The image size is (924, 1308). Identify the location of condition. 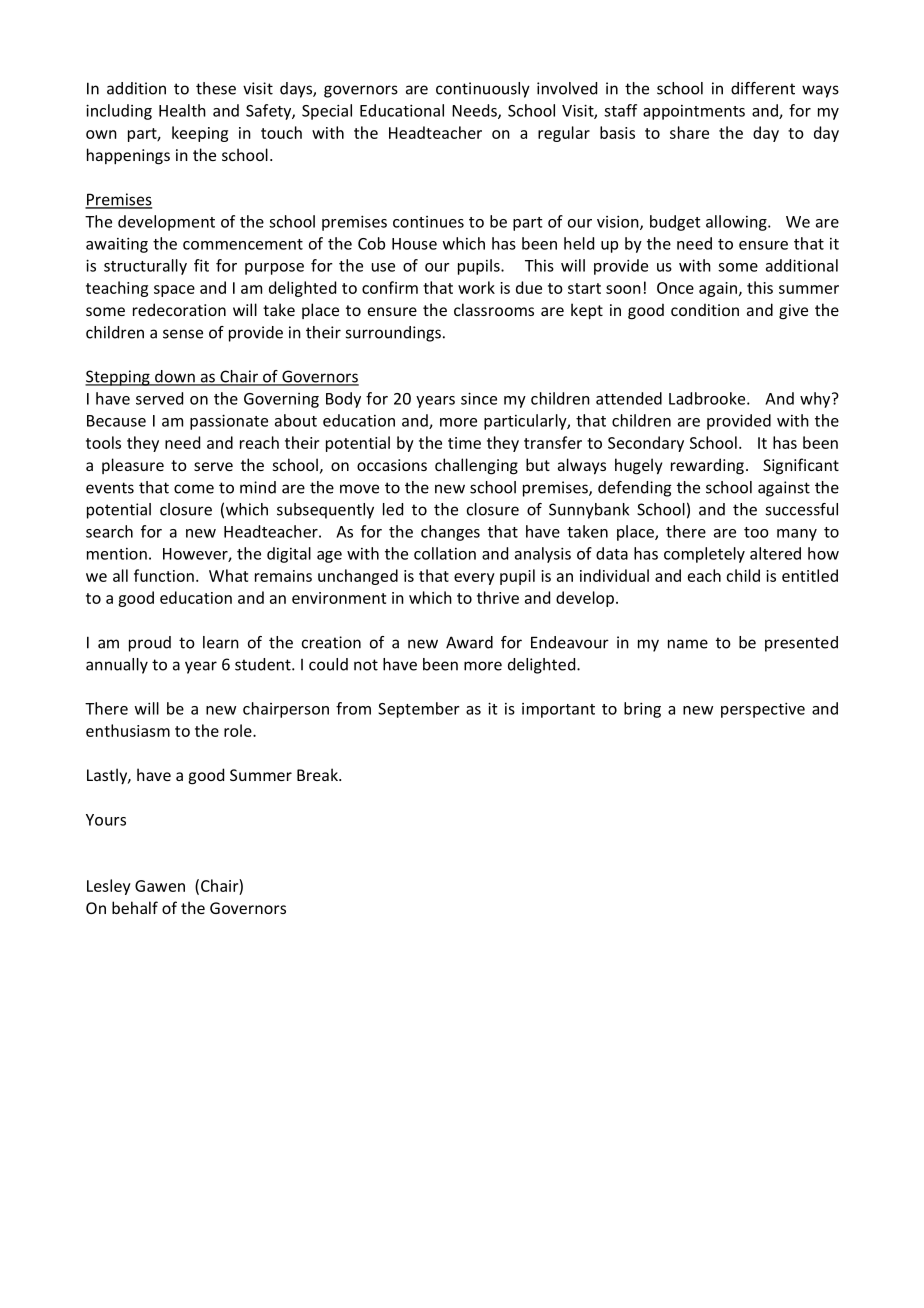
(705, 309).
